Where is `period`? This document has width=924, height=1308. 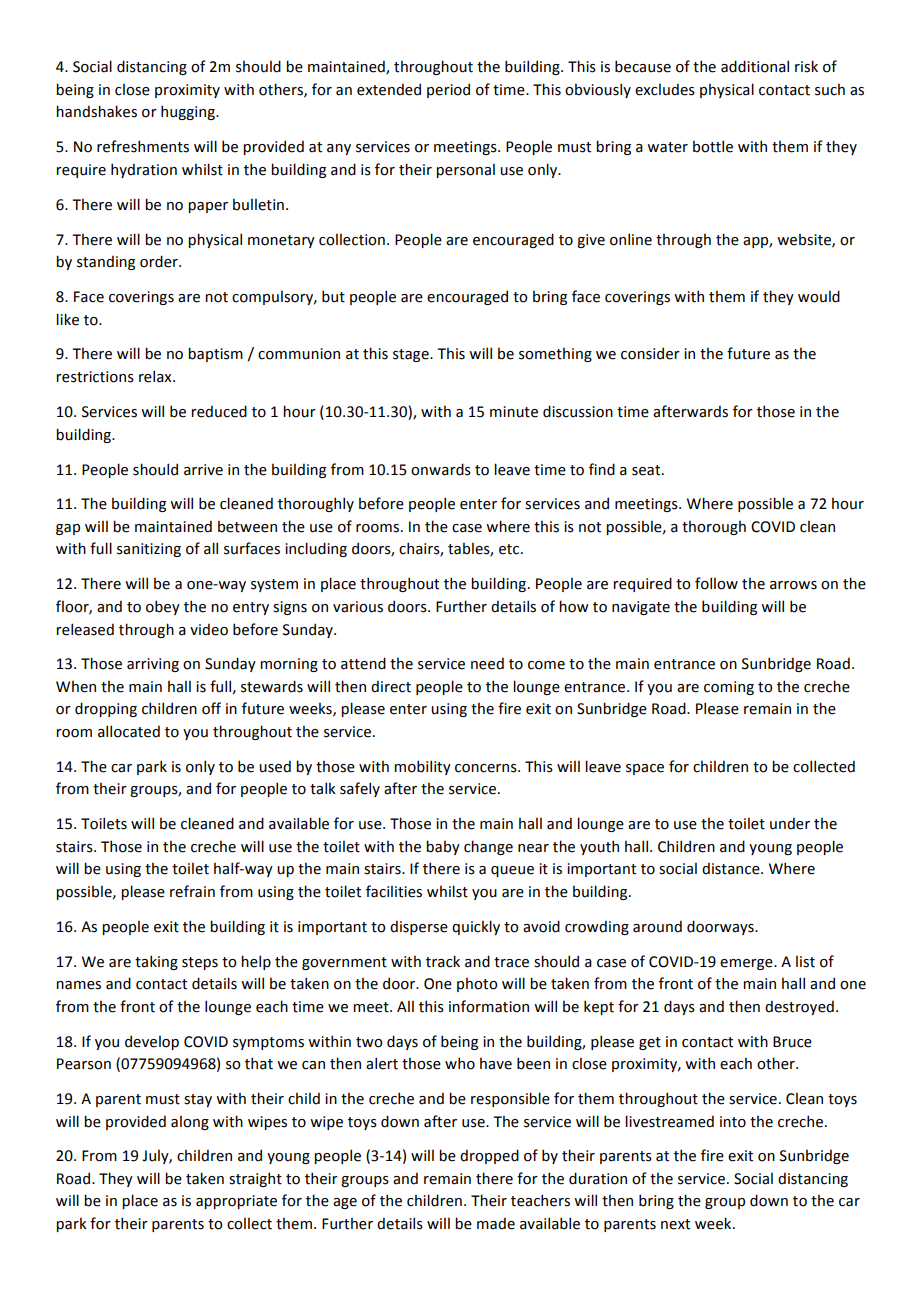
period is located at coordinates (448, 90).
